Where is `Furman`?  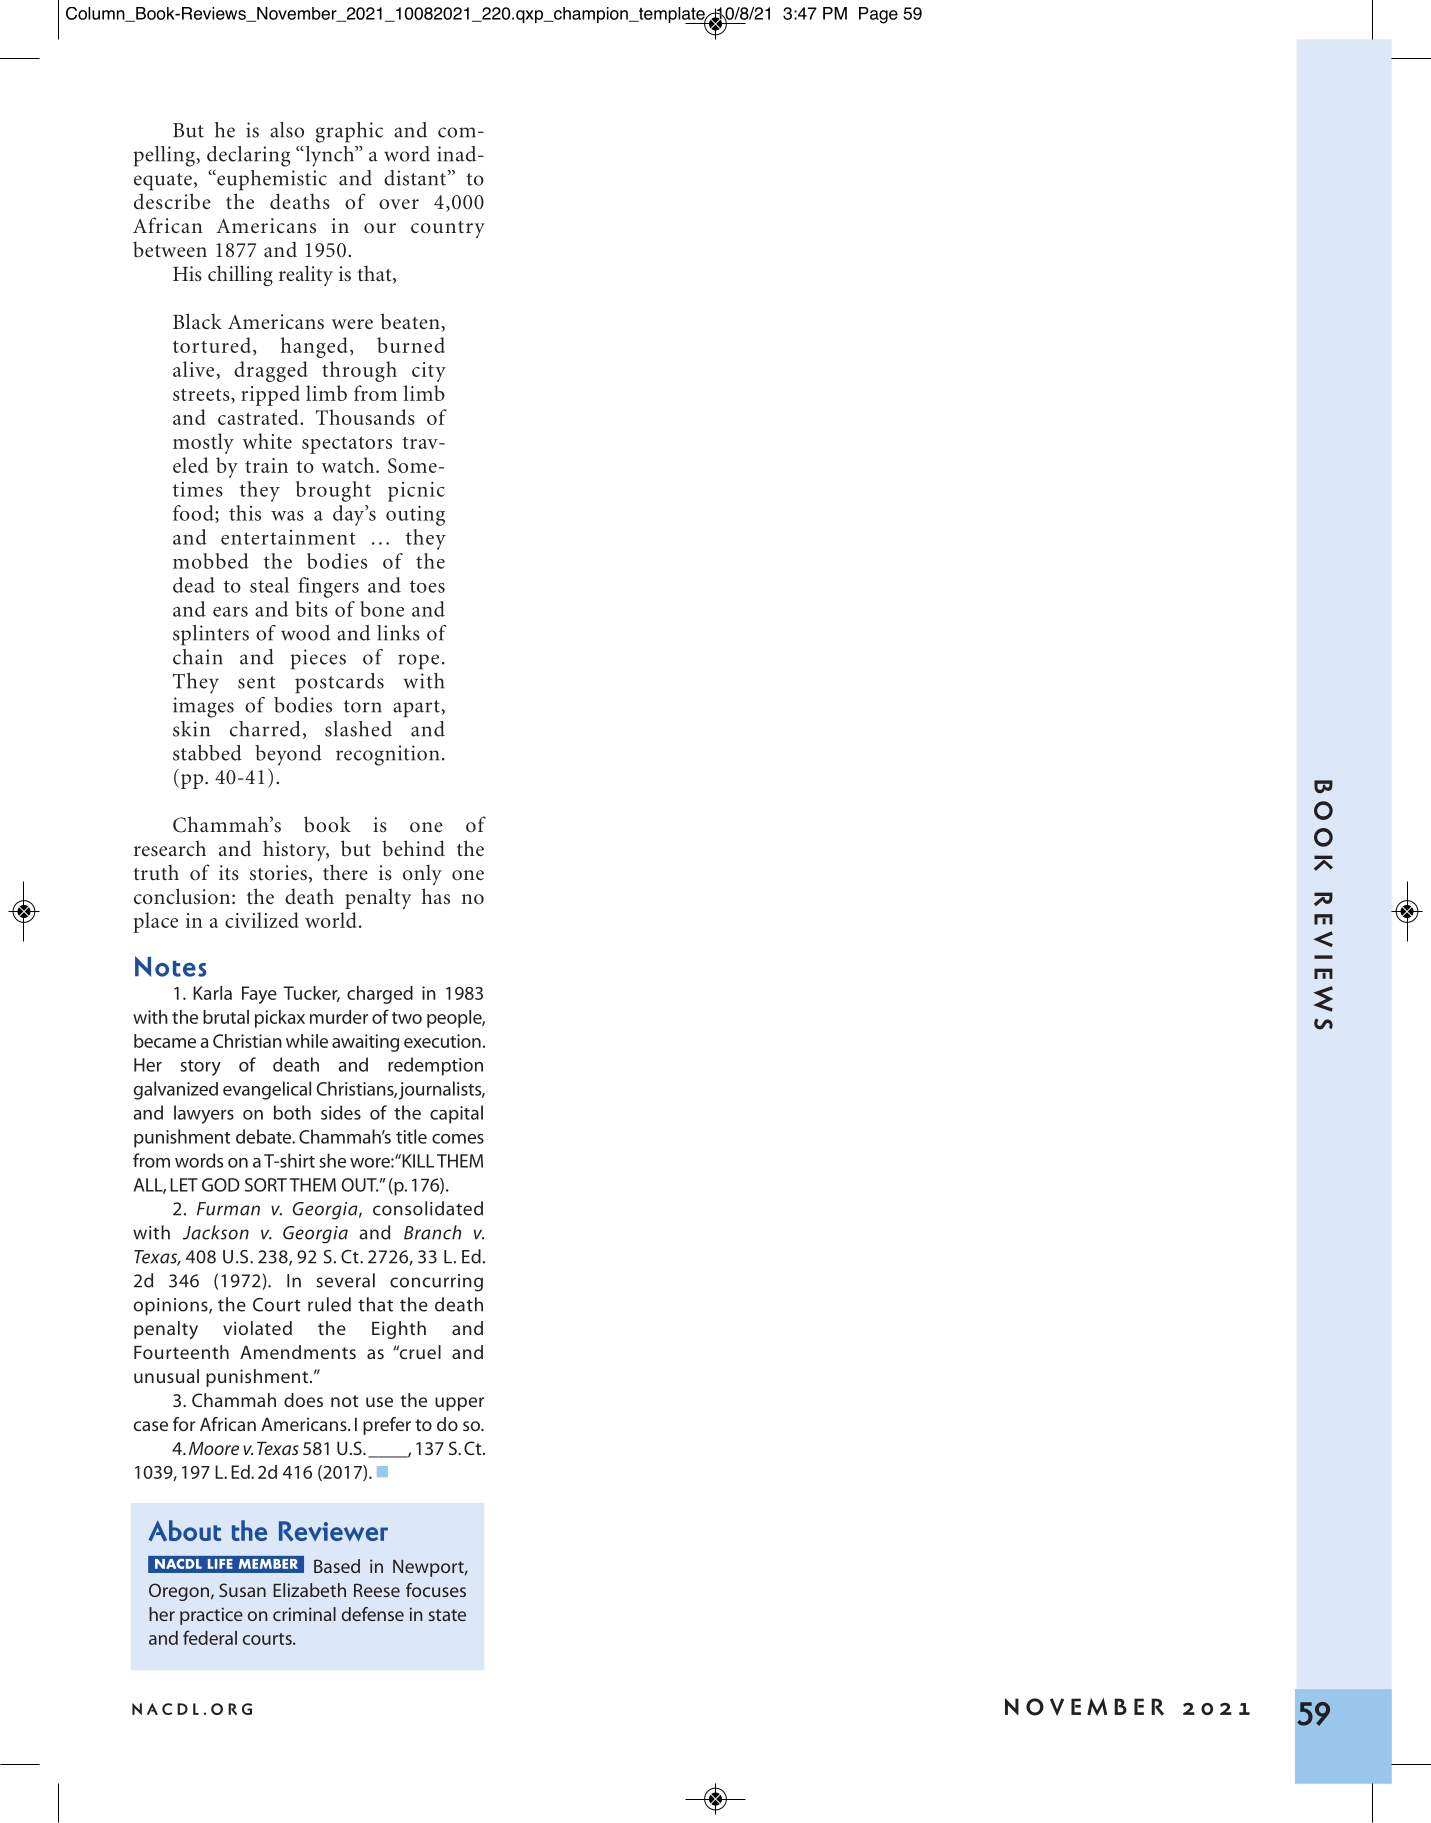
Furman is located at coordinates (228, 1209).
